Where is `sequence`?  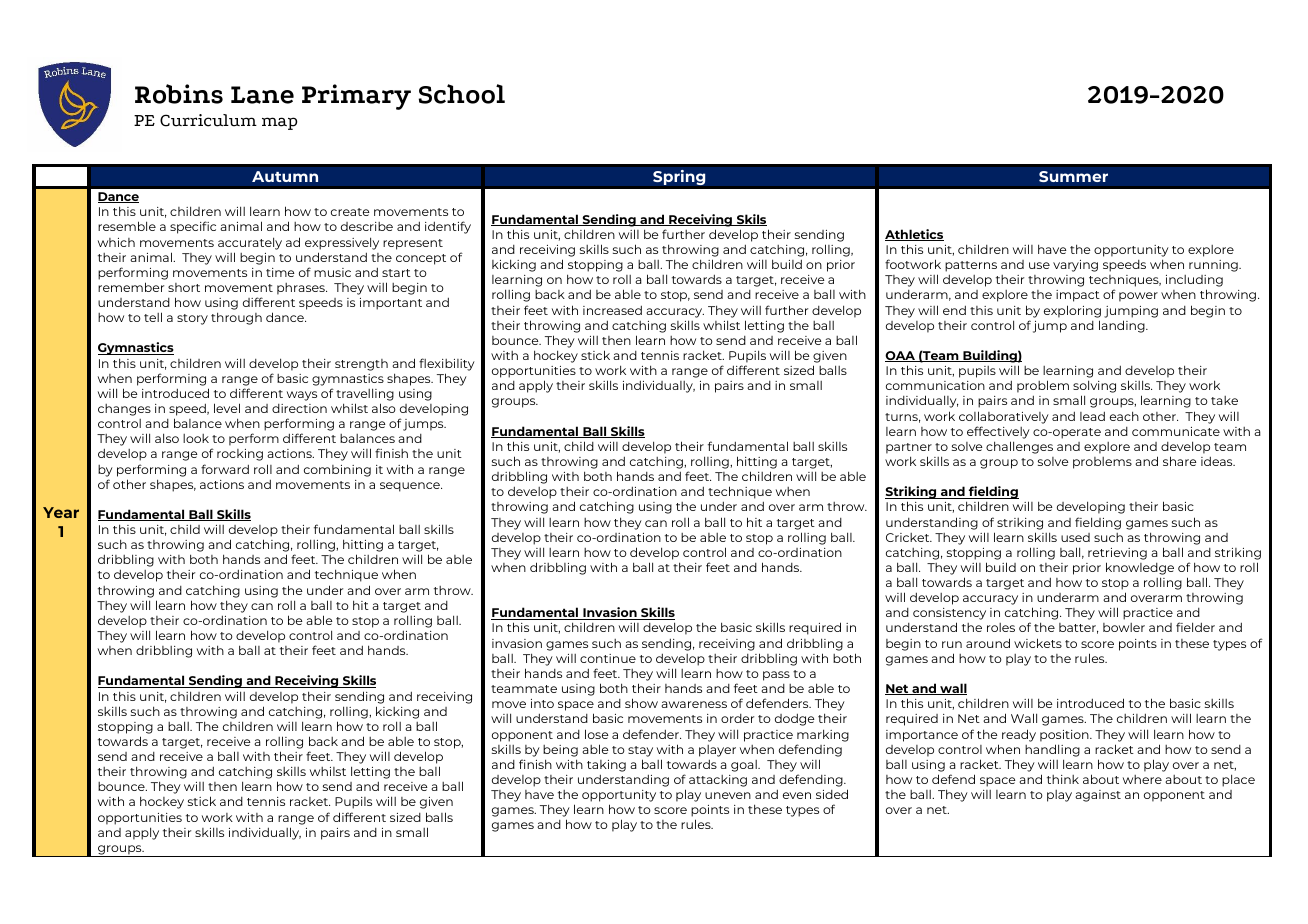 sequence is located at coordinates (411, 487).
